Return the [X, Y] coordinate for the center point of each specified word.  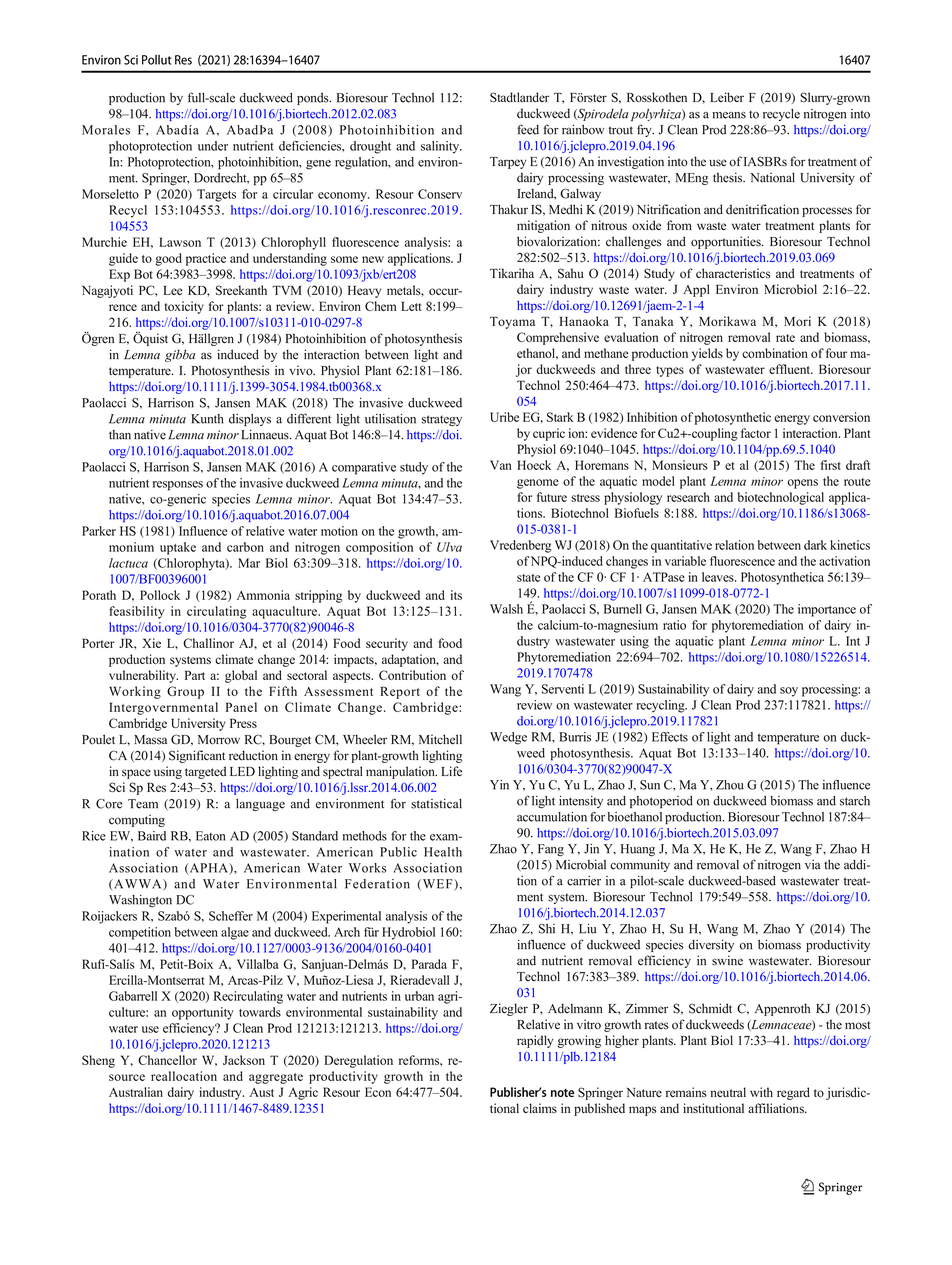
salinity [441, 147]
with [761, 1092]
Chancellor [167, 1060]
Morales [106, 130]
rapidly [535, 1041]
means [729, 115]
